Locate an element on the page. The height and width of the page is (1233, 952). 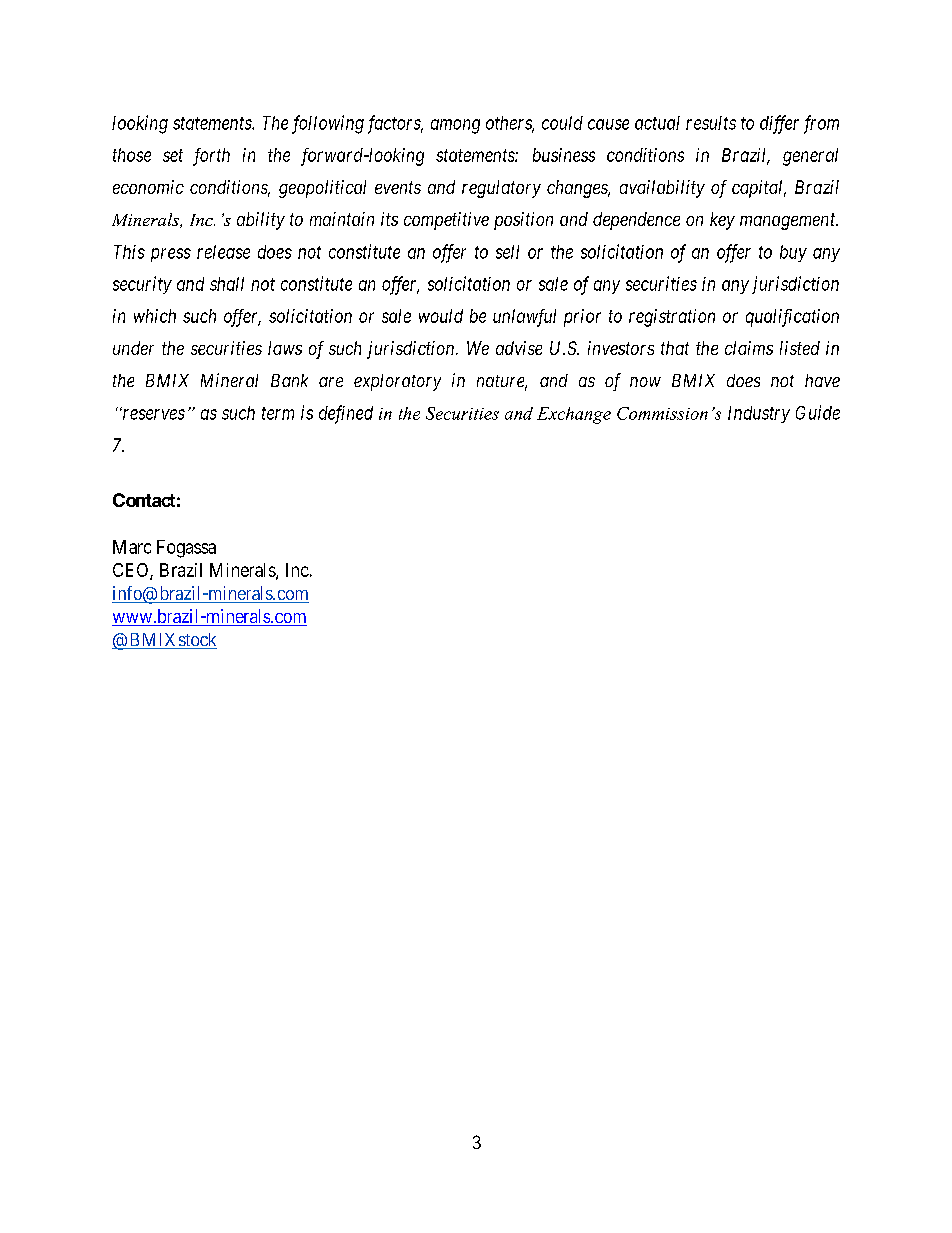
claims is located at coordinates (749, 348).
